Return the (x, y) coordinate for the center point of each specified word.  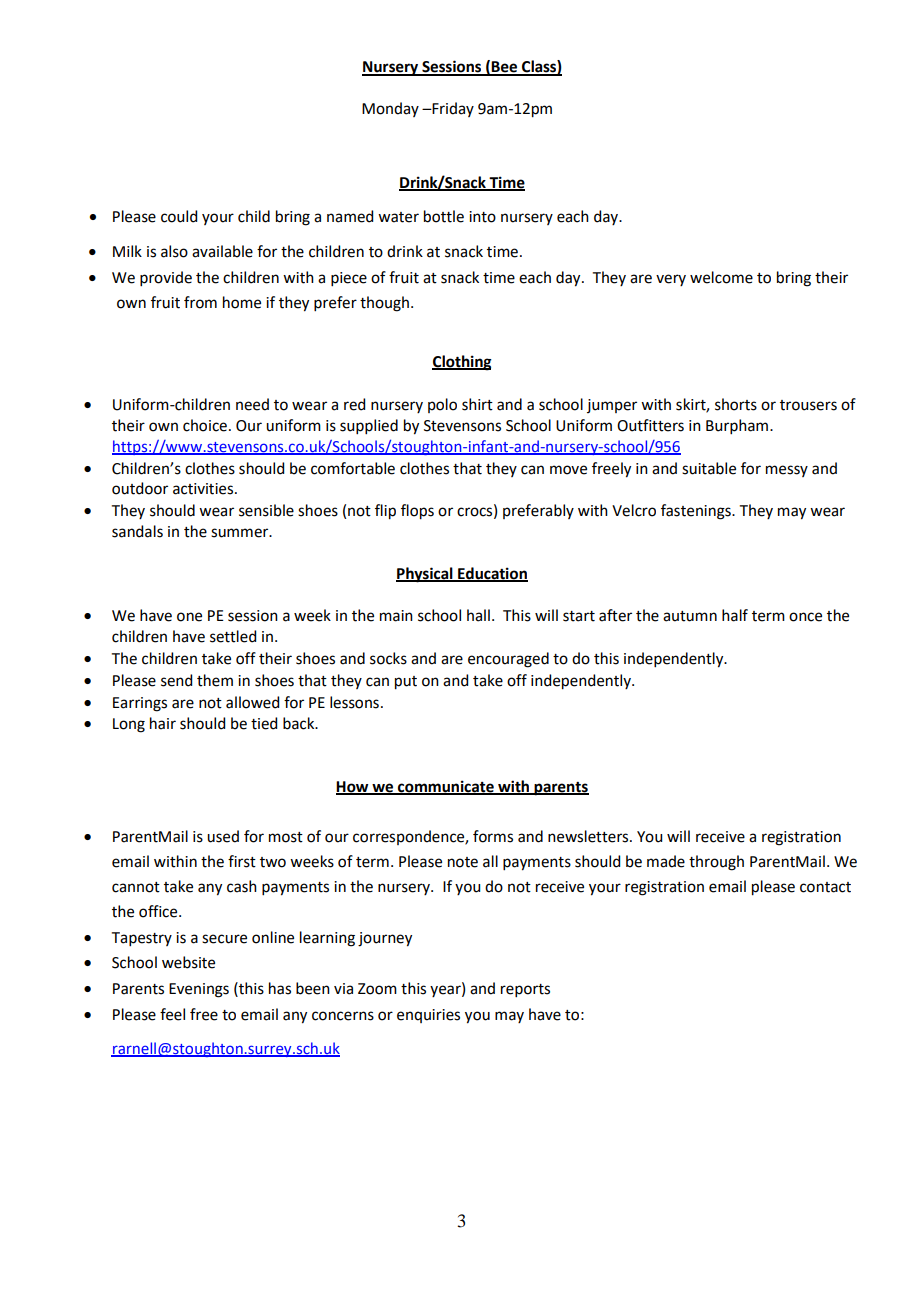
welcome (721, 277)
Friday (452, 109)
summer (241, 533)
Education (492, 574)
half (735, 615)
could (179, 216)
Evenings (199, 990)
